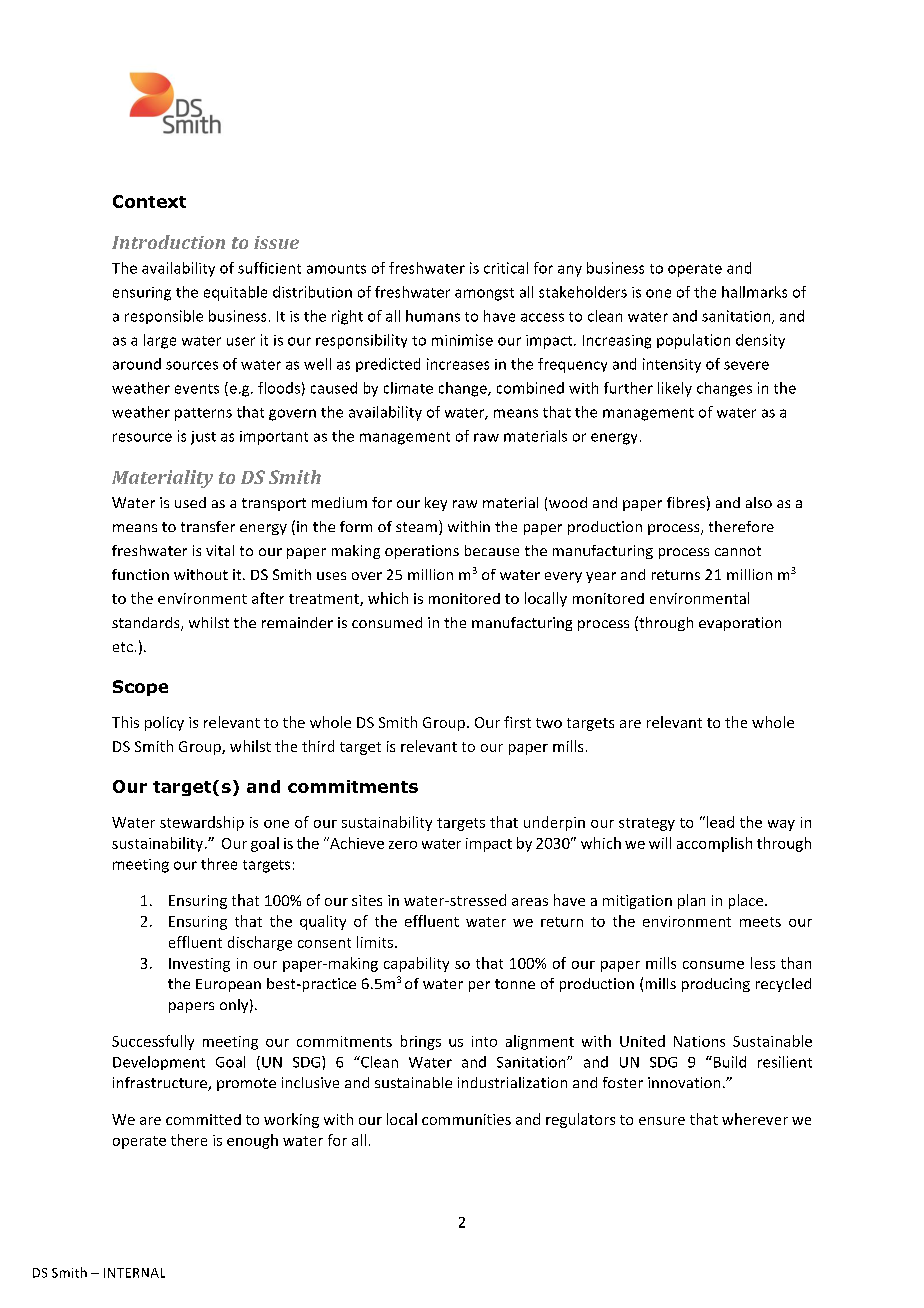  I want to click on critical, so click(506, 268).
